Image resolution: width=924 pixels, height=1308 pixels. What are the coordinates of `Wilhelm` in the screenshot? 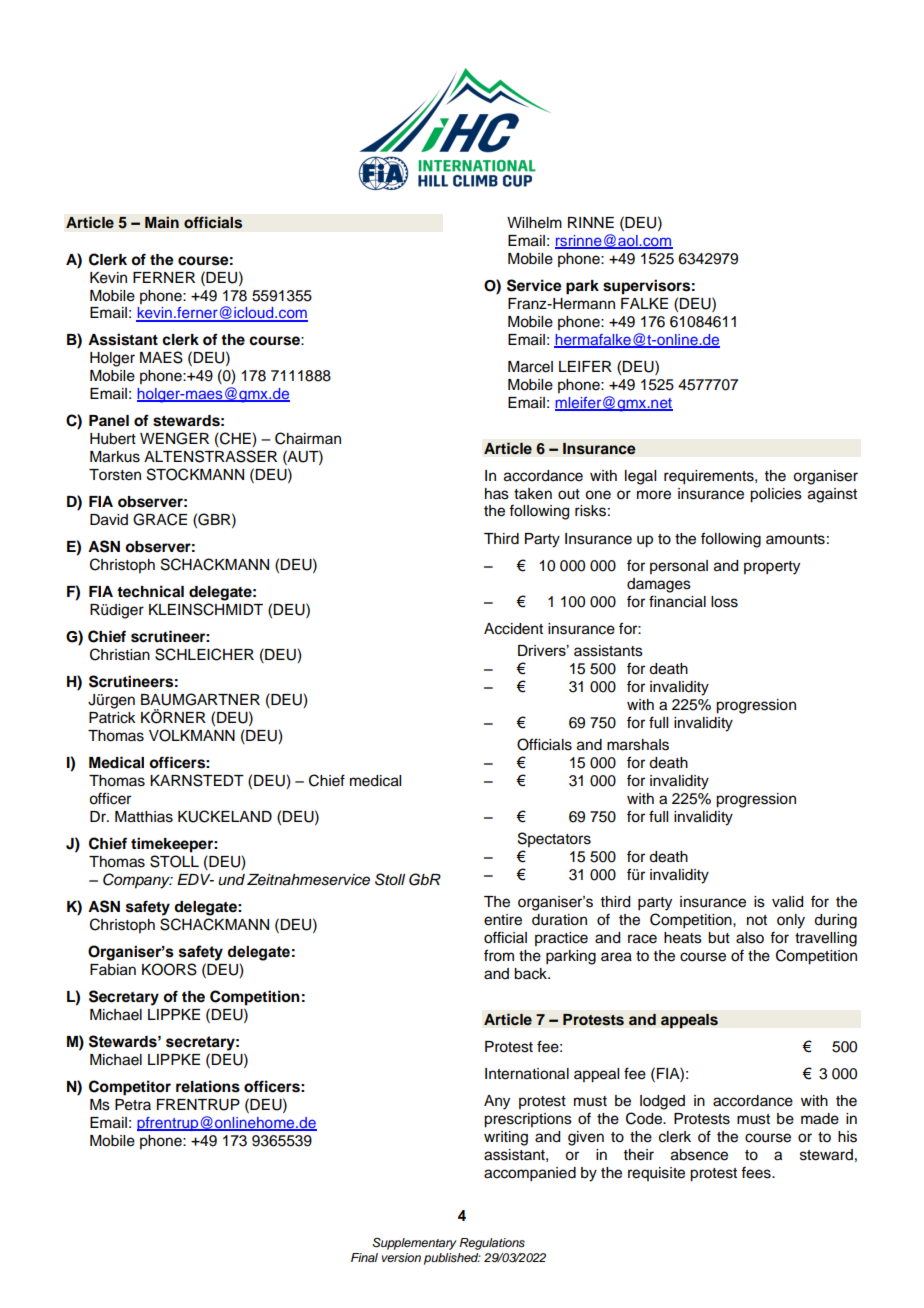 It's located at (534, 223).
